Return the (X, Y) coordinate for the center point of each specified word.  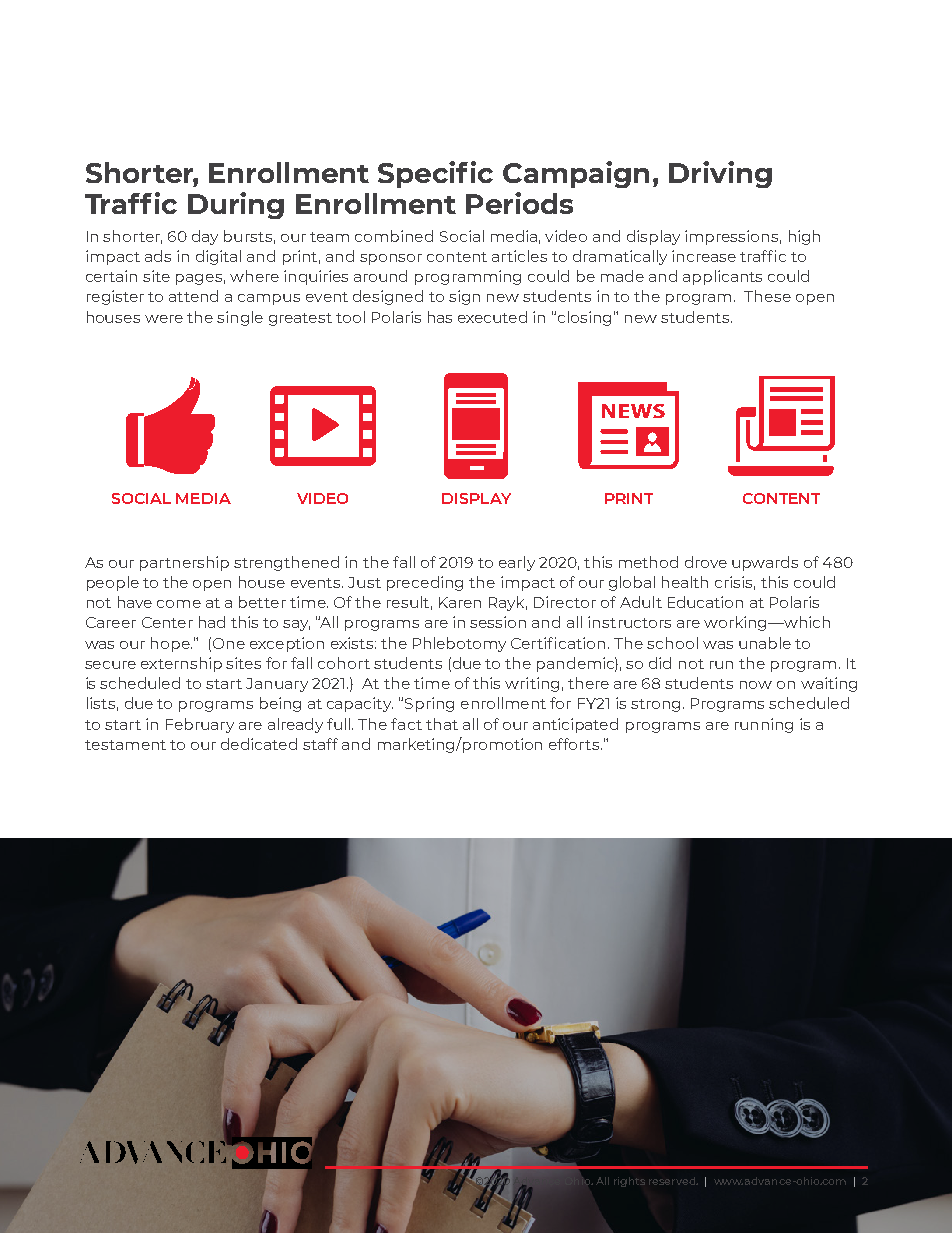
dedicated (259, 744)
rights (629, 1182)
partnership (184, 563)
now (756, 685)
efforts (575, 744)
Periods (519, 203)
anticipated (575, 725)
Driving (720, 174)
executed (492, 317)
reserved (673, 1181)
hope (171, 644)
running (764, 725)
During (236, 205)
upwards (765, 563)
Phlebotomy (459, 644)
